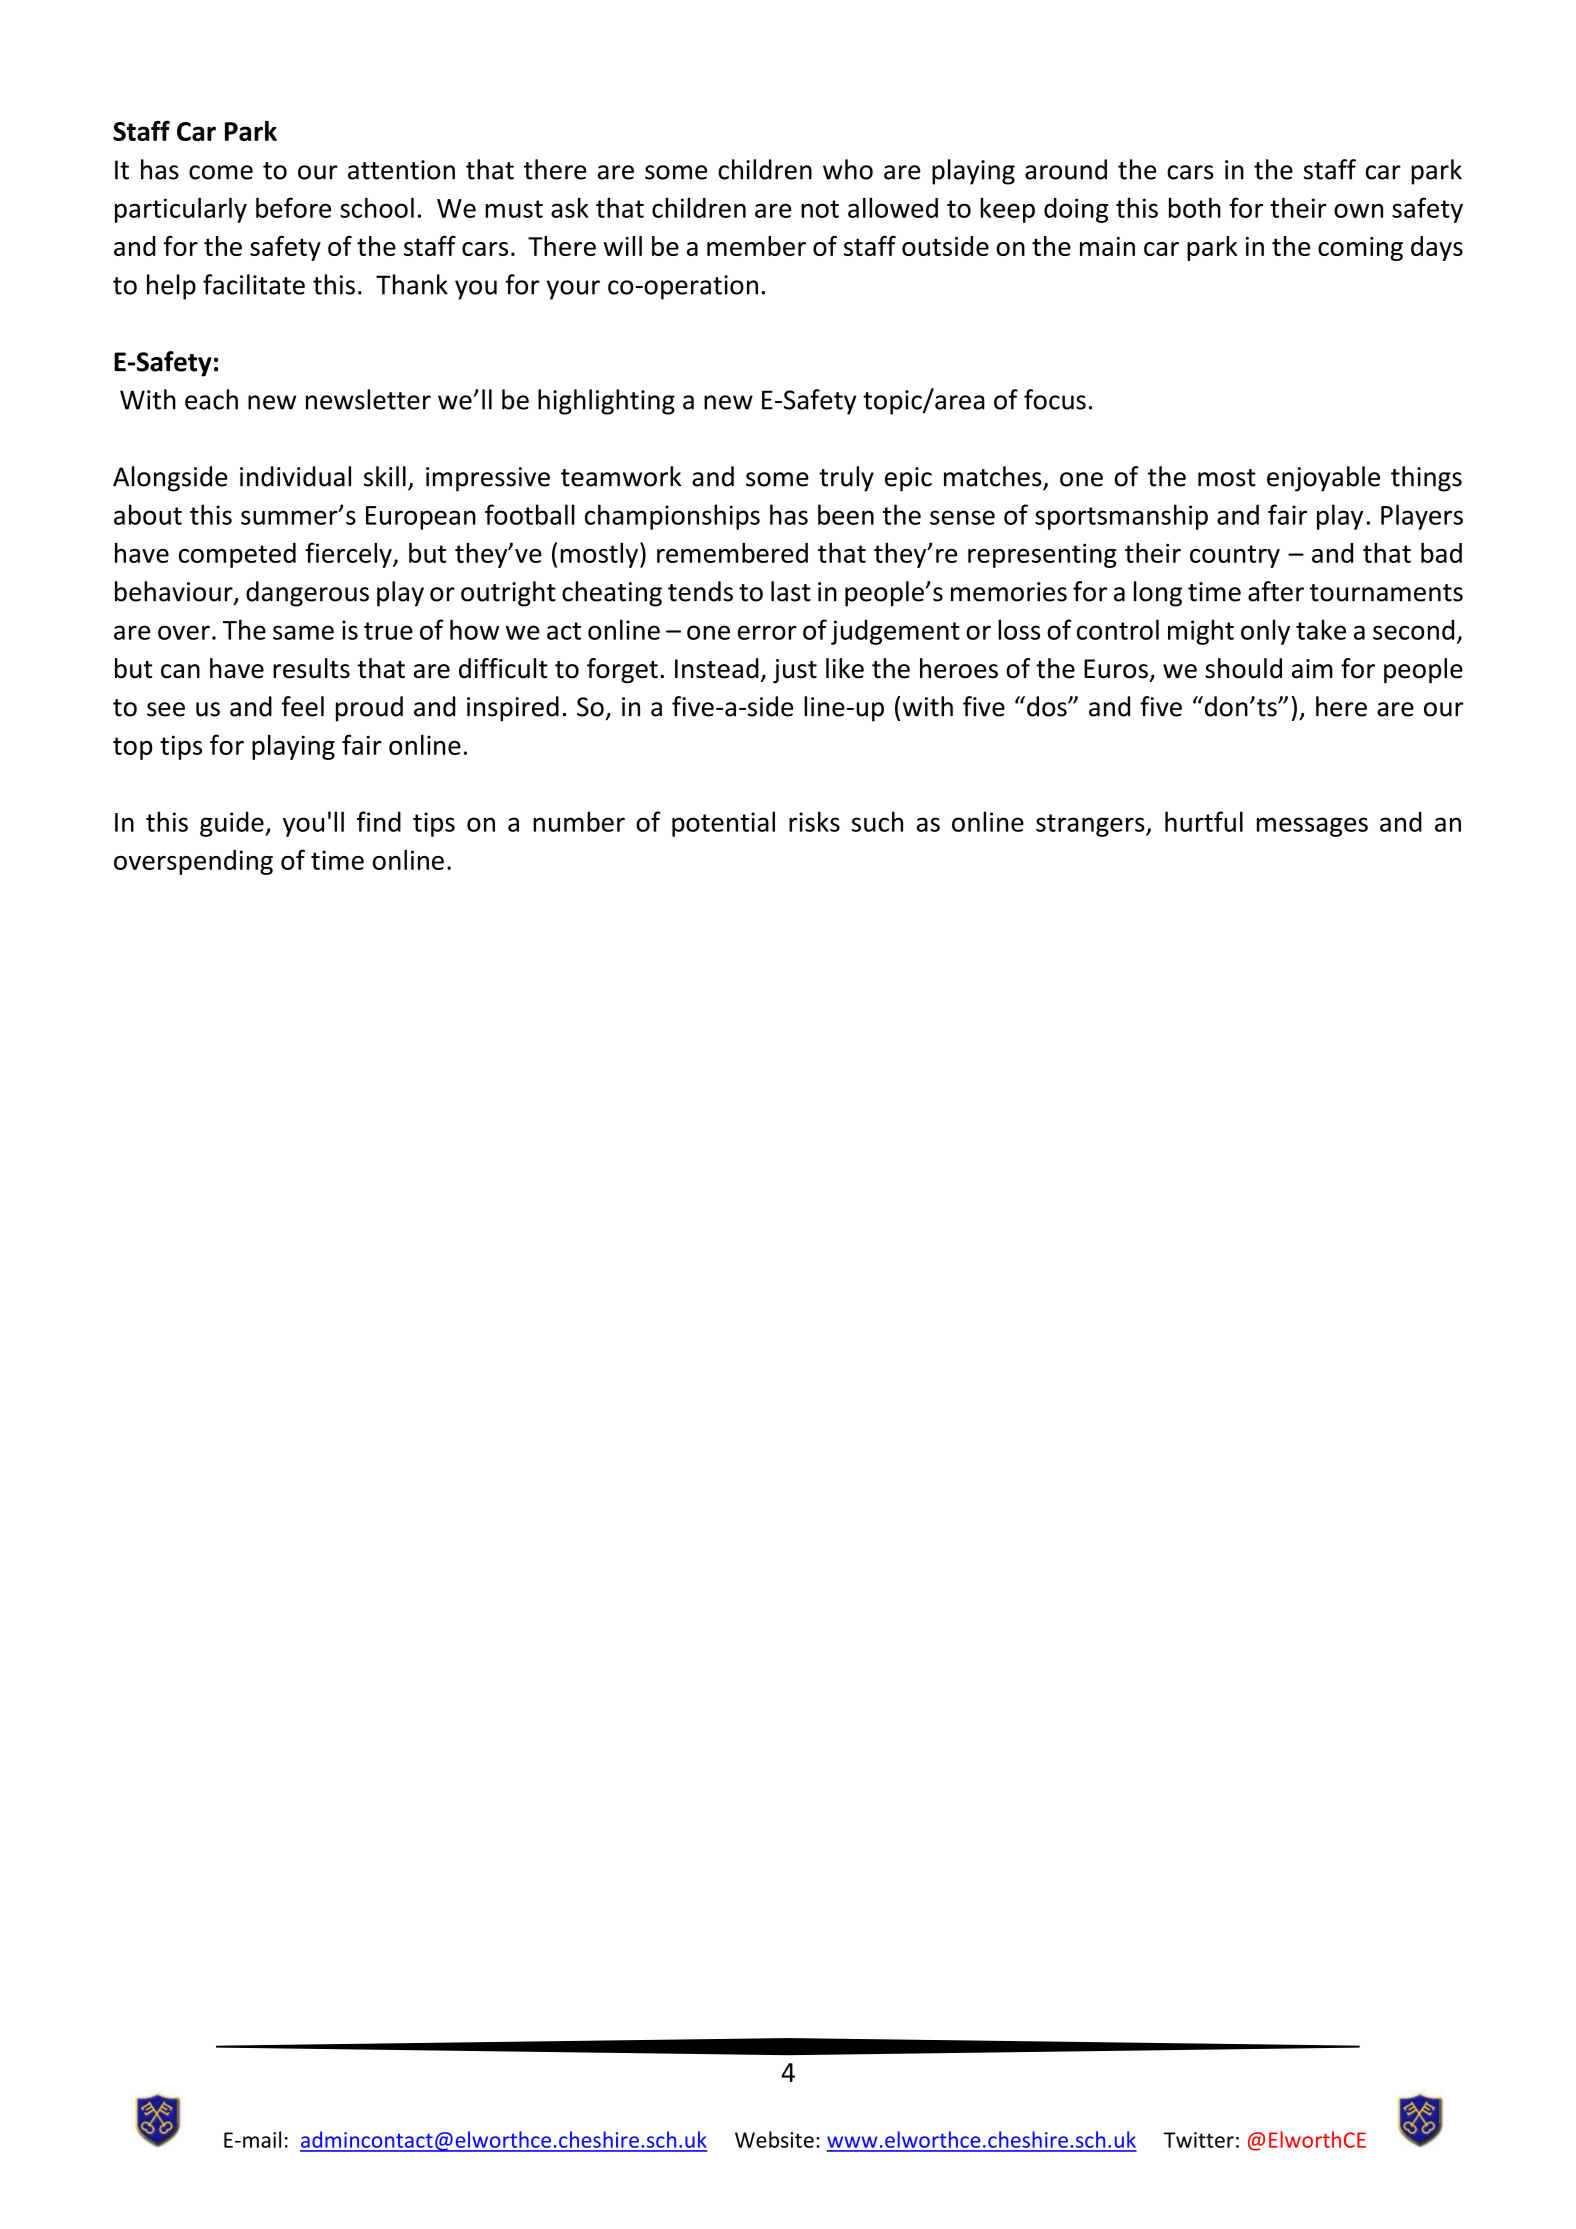 The width and height of the image is (1576, 2229). I want to click on strangers, so click(1091, 825).
